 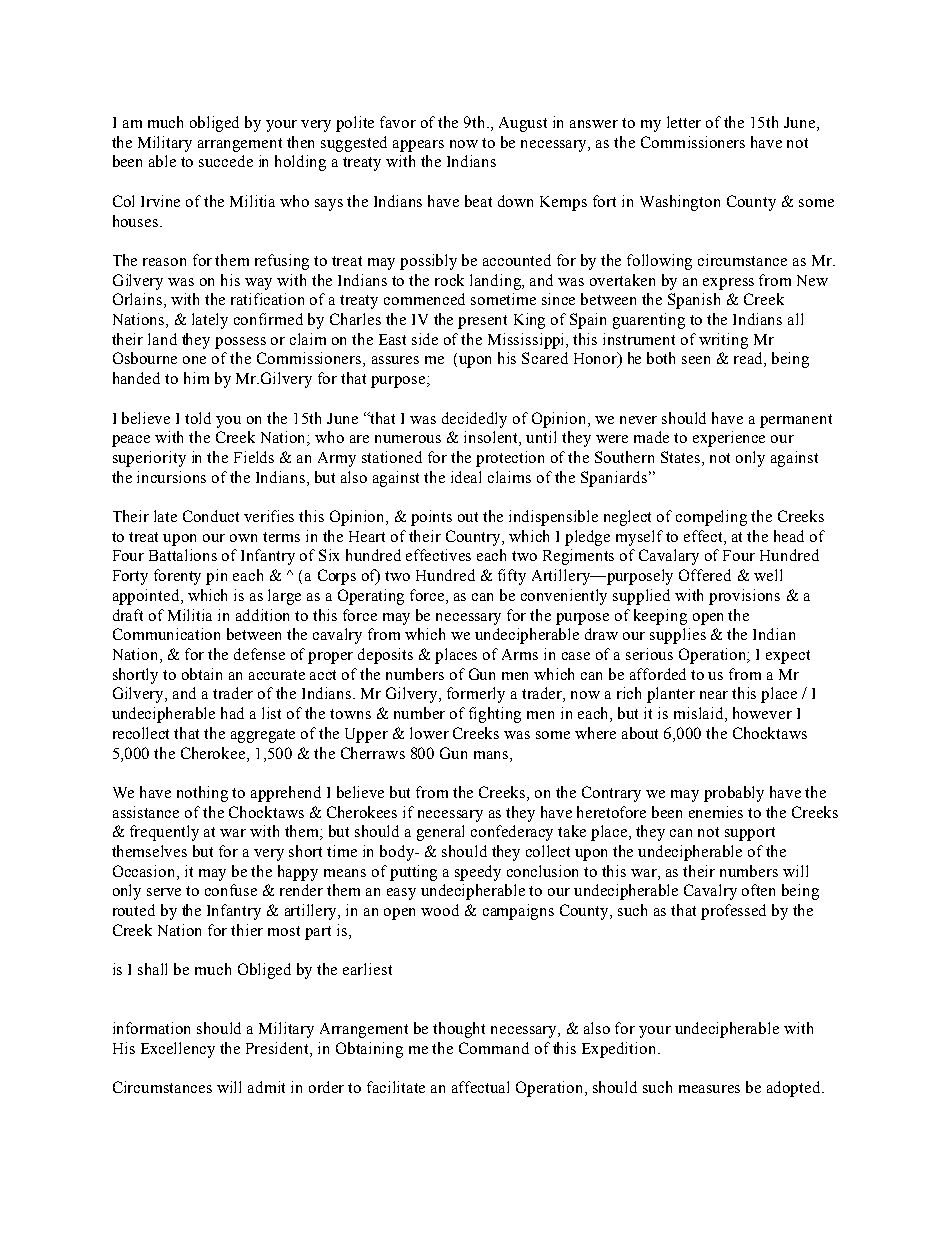 What do you see at coordinates (178, 1050) in the document?
I see `Excellency` at bounding box center [178, 1050].
